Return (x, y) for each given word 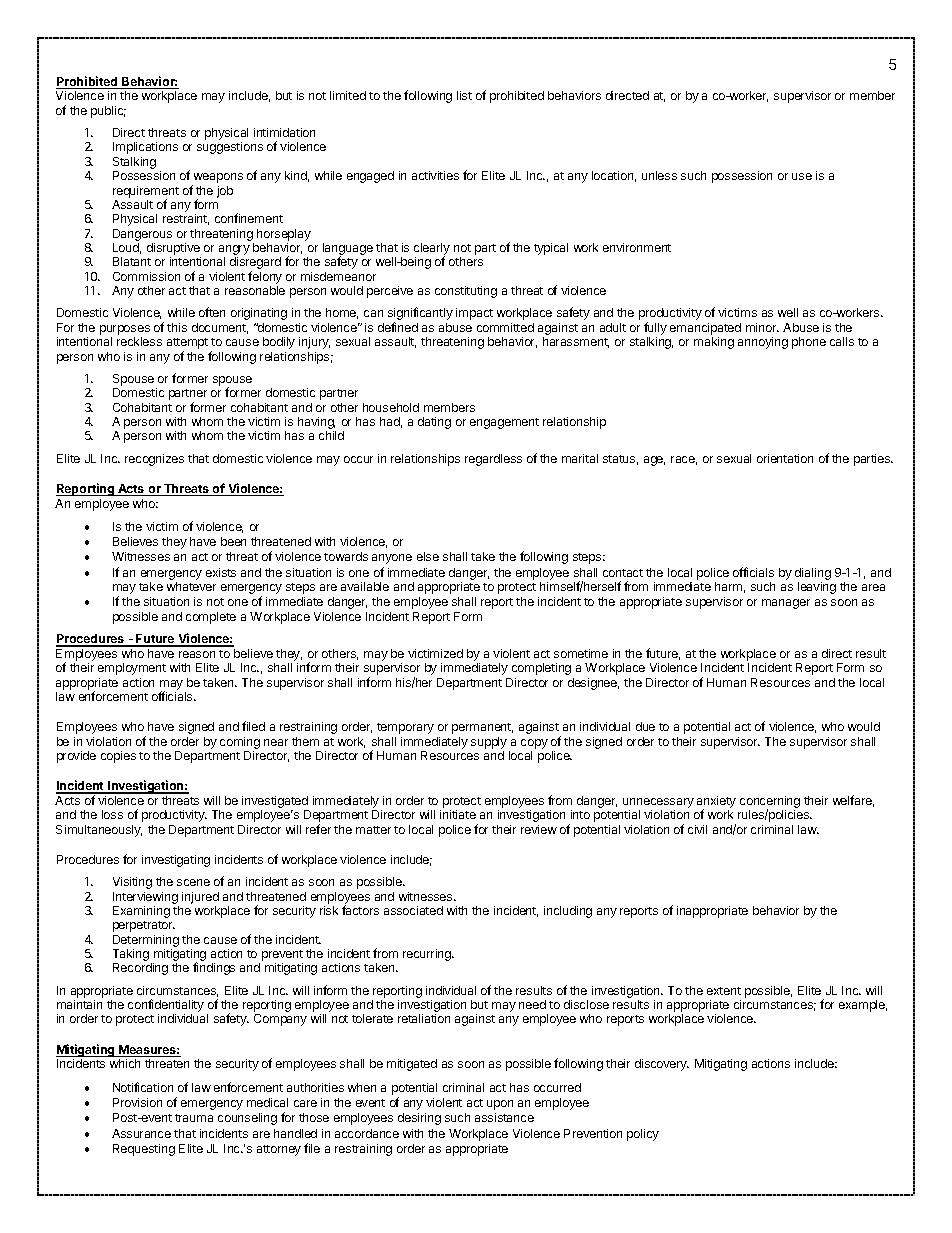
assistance (504, 1117)
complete (211, 618)
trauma (194, 1118)
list (464, 95)
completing (541, 669)
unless (659, 175)
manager (786, 604)
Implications (145, 148)
